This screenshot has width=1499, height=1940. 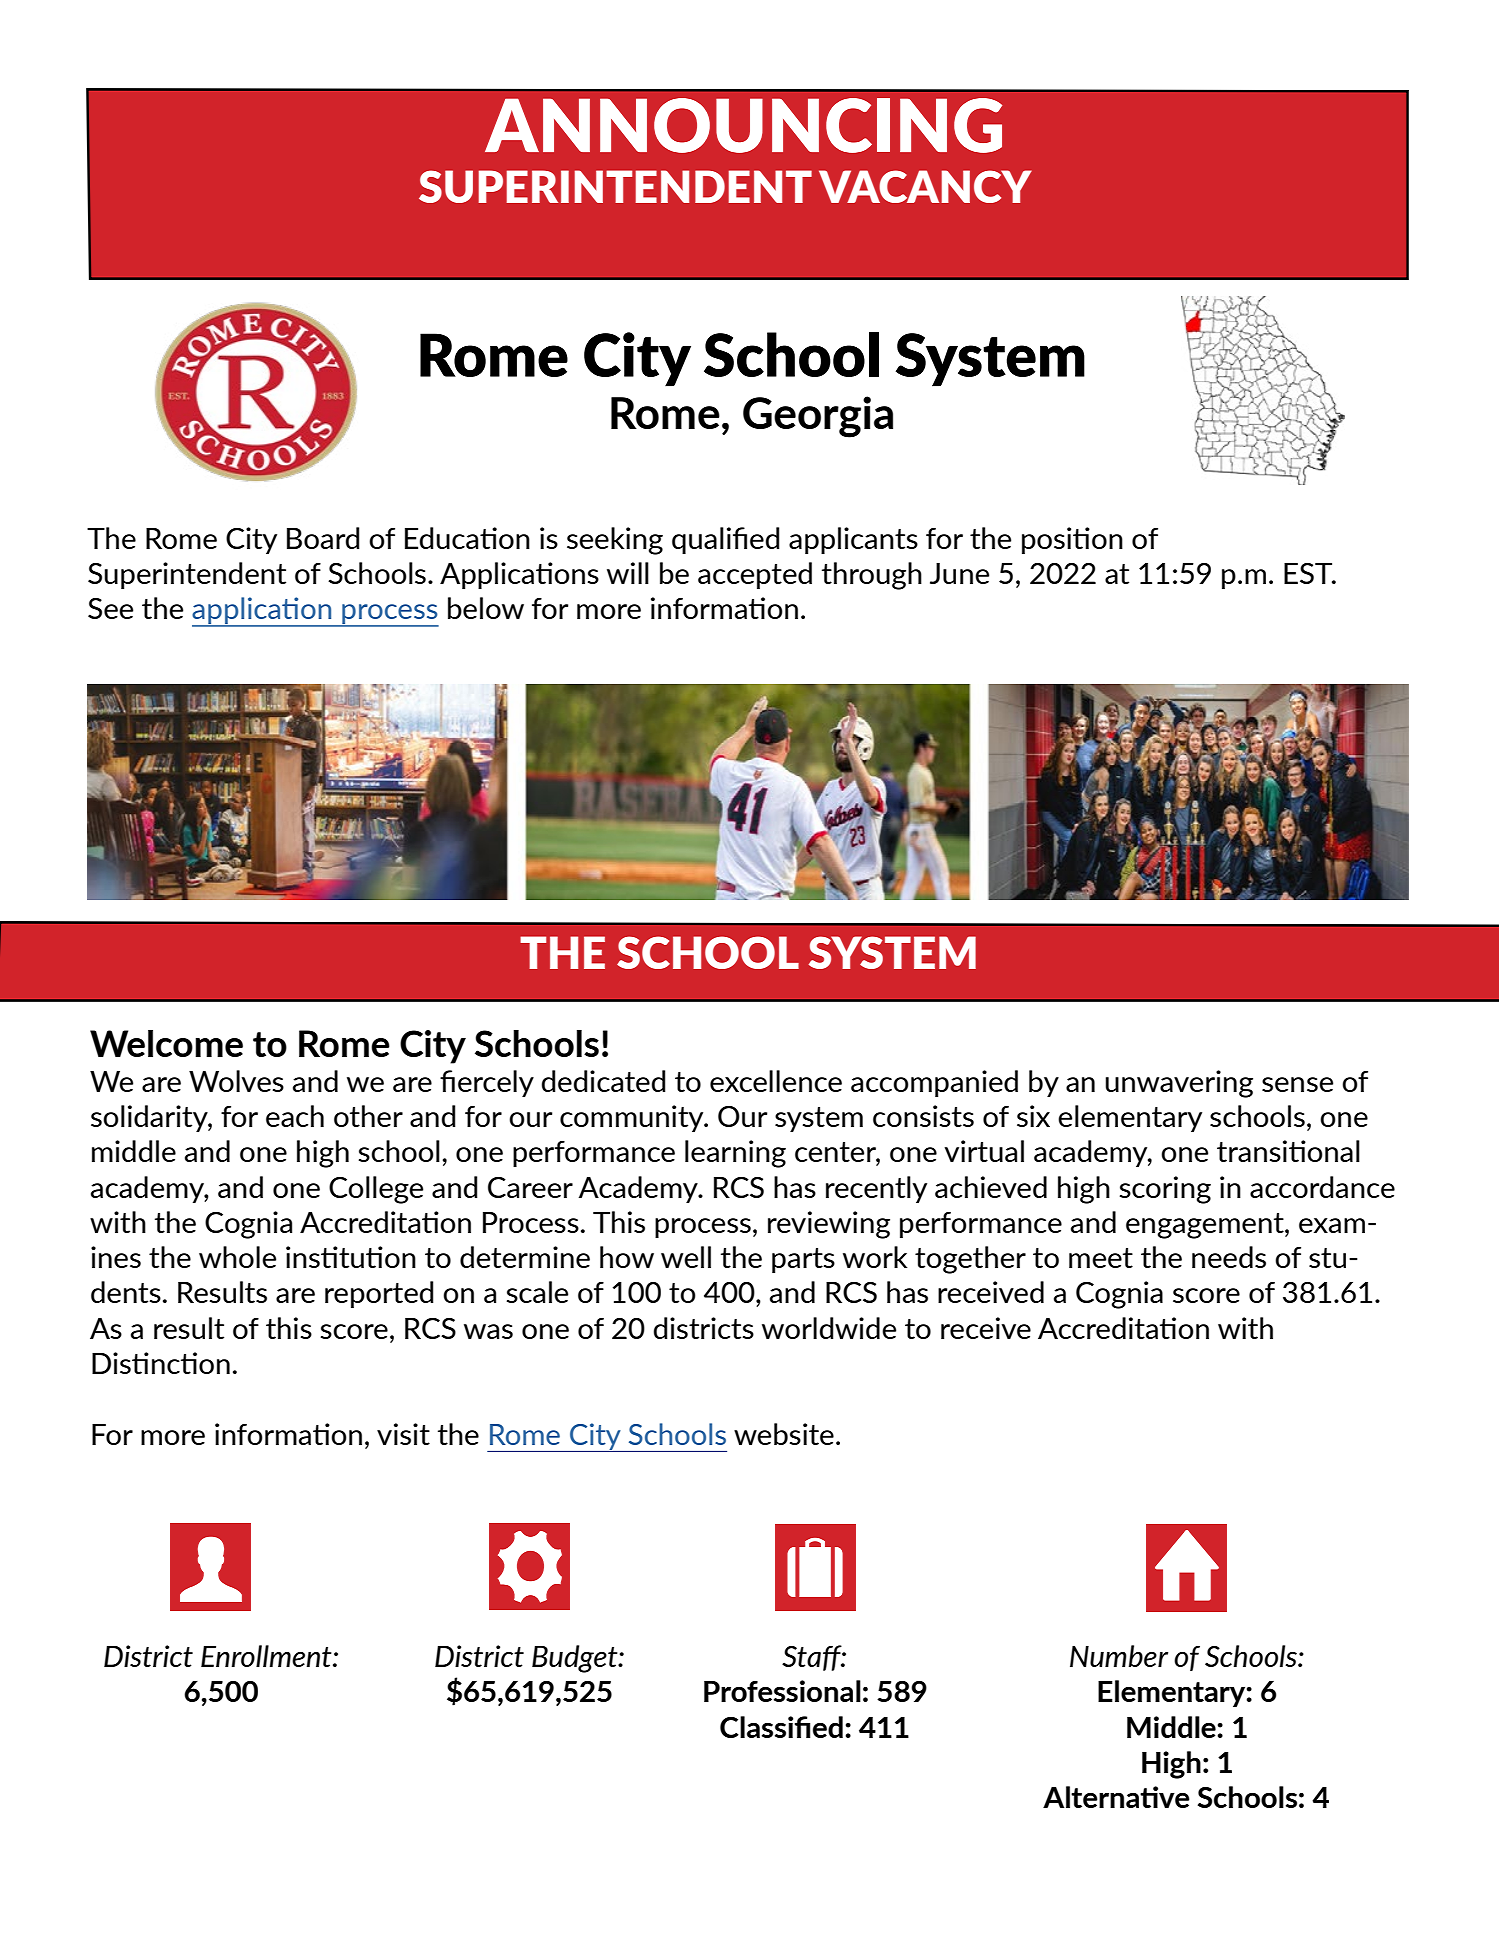 What do you see at coordinates (755, 575) in the screenshot?
I see `accepted` at bounding box center [755, 575].
